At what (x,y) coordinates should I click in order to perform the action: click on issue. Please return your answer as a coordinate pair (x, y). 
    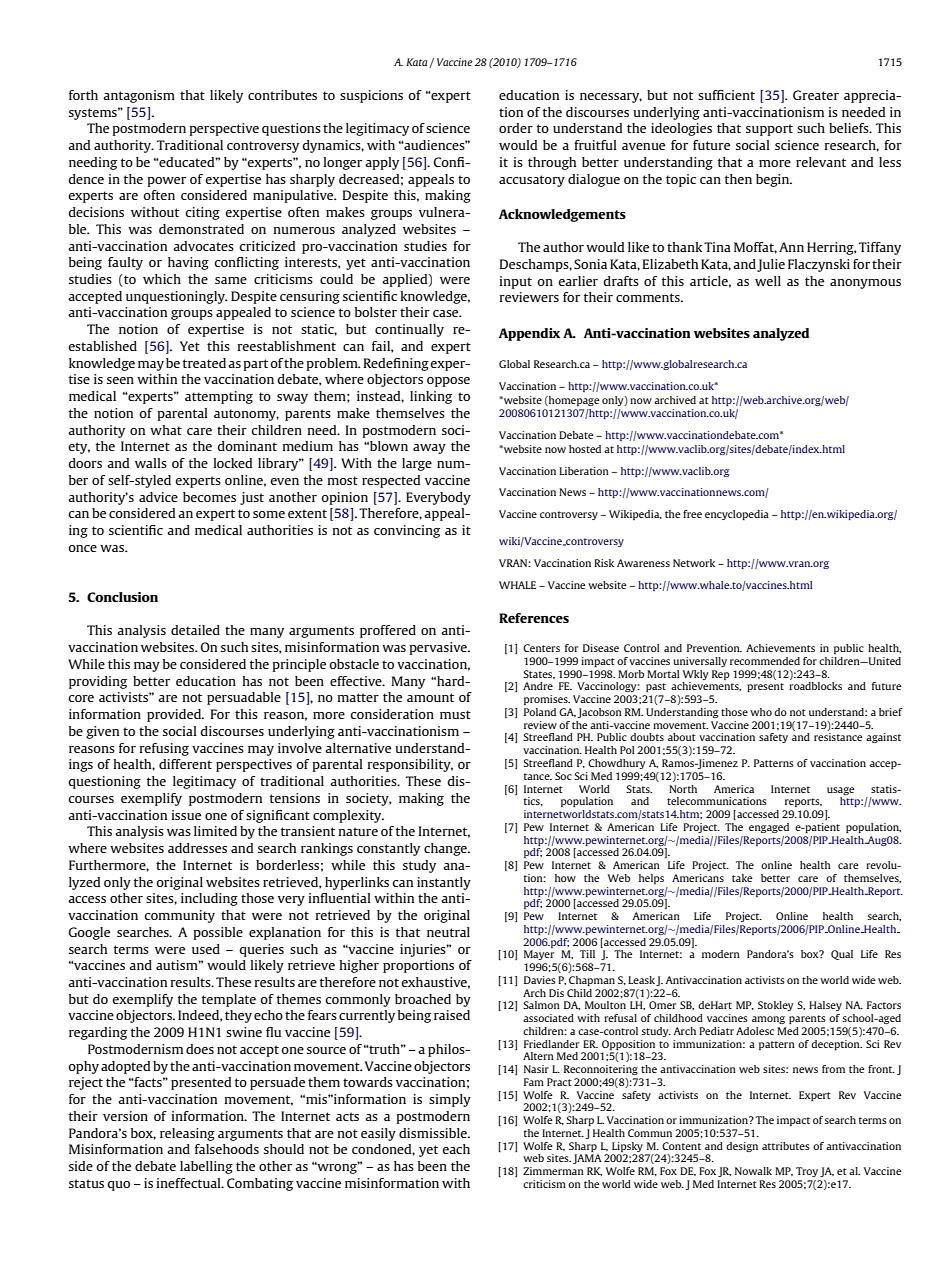
    Looking at the image, I should click on (186, 815).
